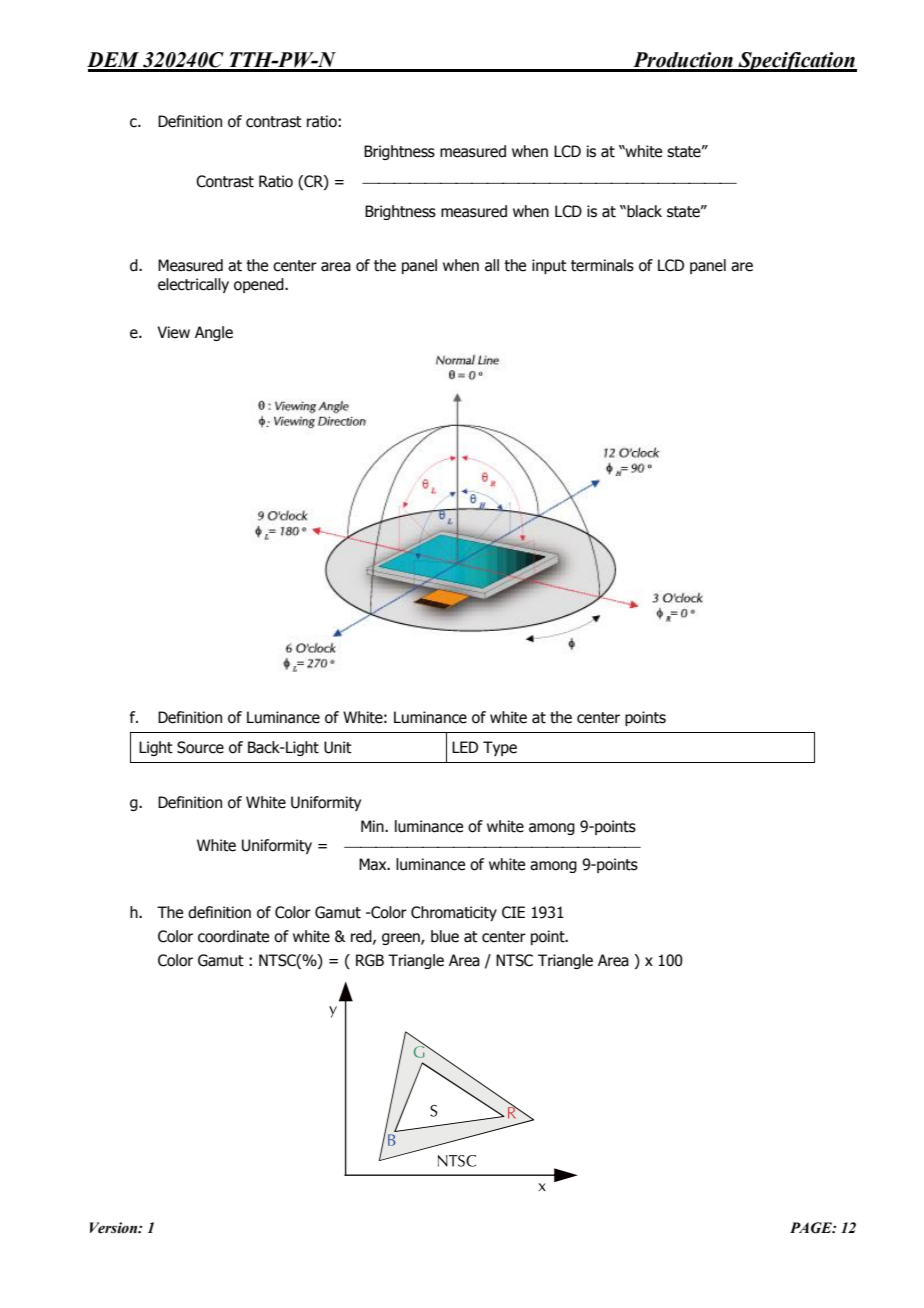 Image resolution: width=924 pixels, height=1308 pixels. I want to click on coordinate, so click(233, 936).
